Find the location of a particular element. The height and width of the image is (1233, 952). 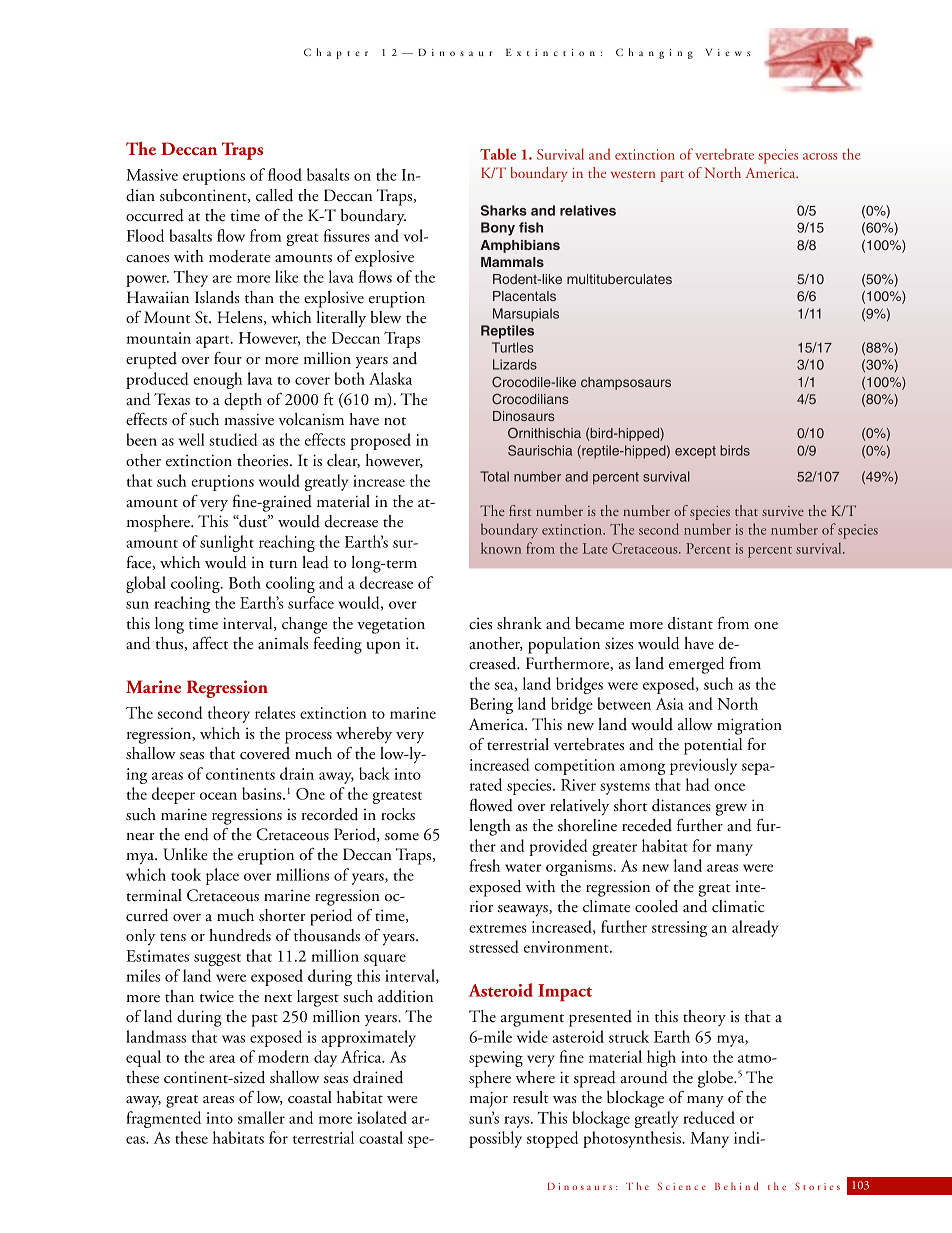

grew is located at coordinates (731, 810).
